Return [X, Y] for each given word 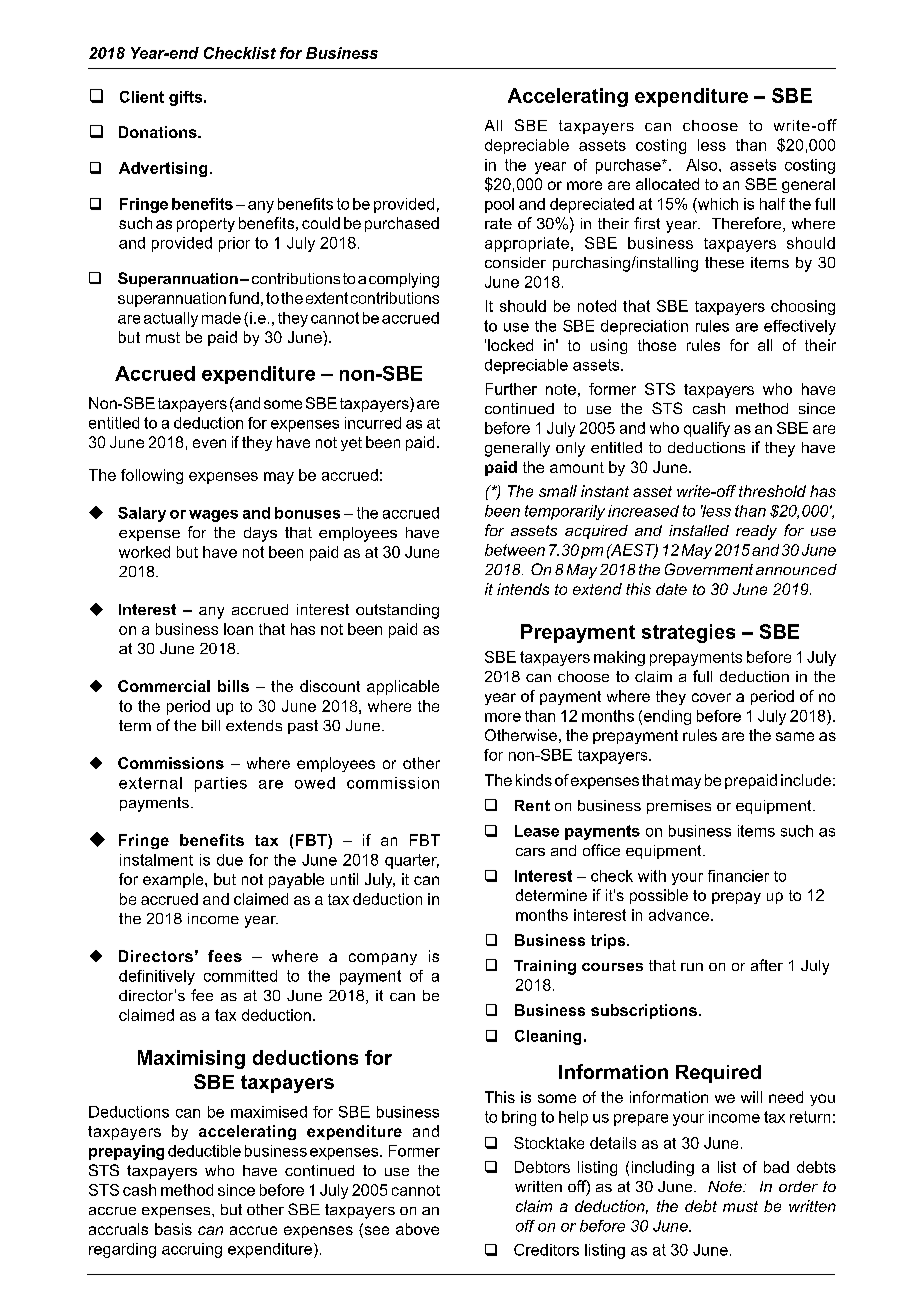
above [417, 1229]
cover [711, 697]
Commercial [164, 686]
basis [173, 1229]
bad [776, 1167]
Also [703, 165]
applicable [403, 687]
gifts [187, 98]
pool [499, 205]
